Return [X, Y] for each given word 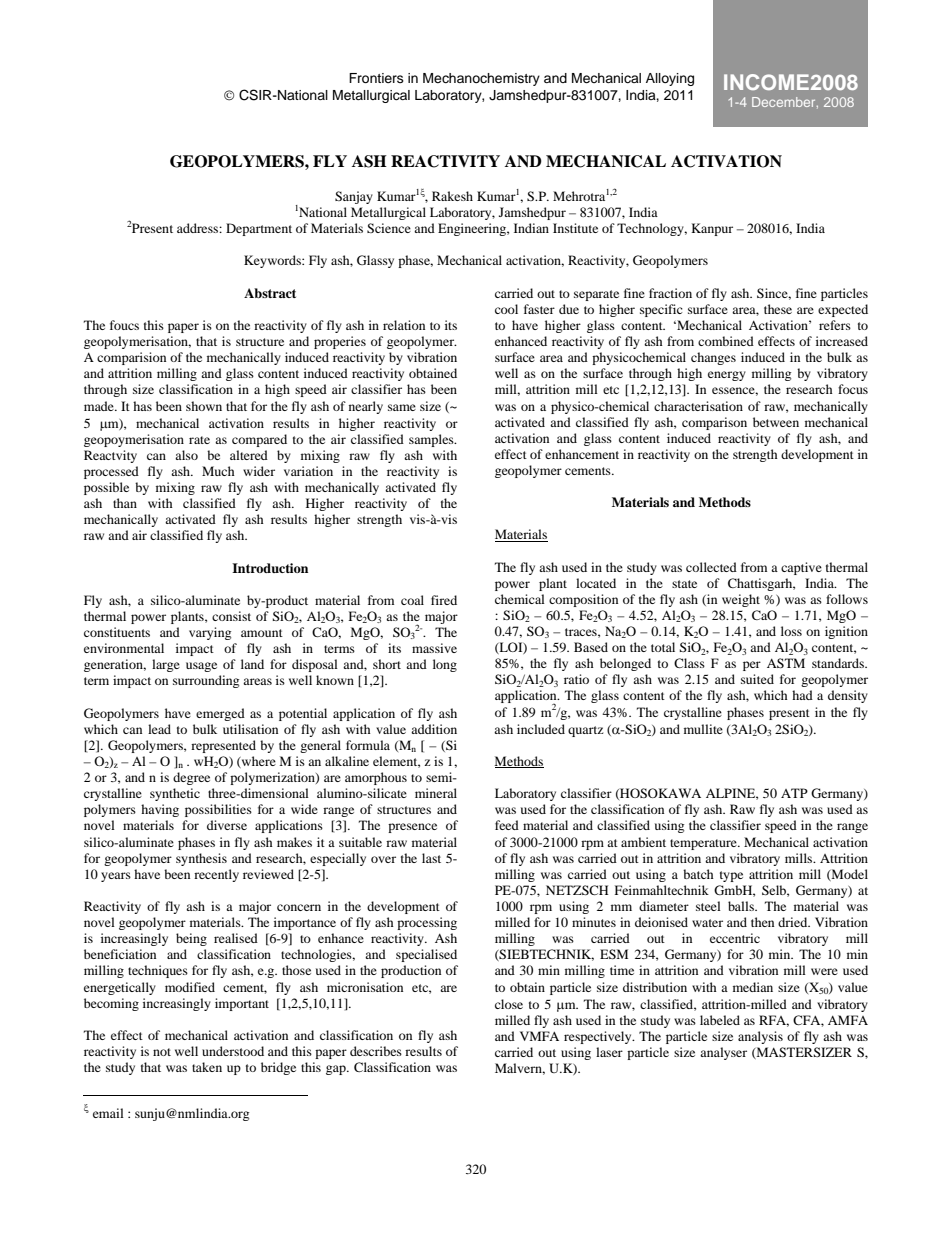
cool [506, 309]
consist [231, 616]
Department [259, 229]
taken [207, 1067]
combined [726, 341]
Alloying [670, 79]
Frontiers [376, 78]
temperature [704, 844]
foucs [124, 325]
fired [444, 600]
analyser [723, 1053]
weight [741, 600]
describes [376, 1051]
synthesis [201, 859]
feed [507, 825]
